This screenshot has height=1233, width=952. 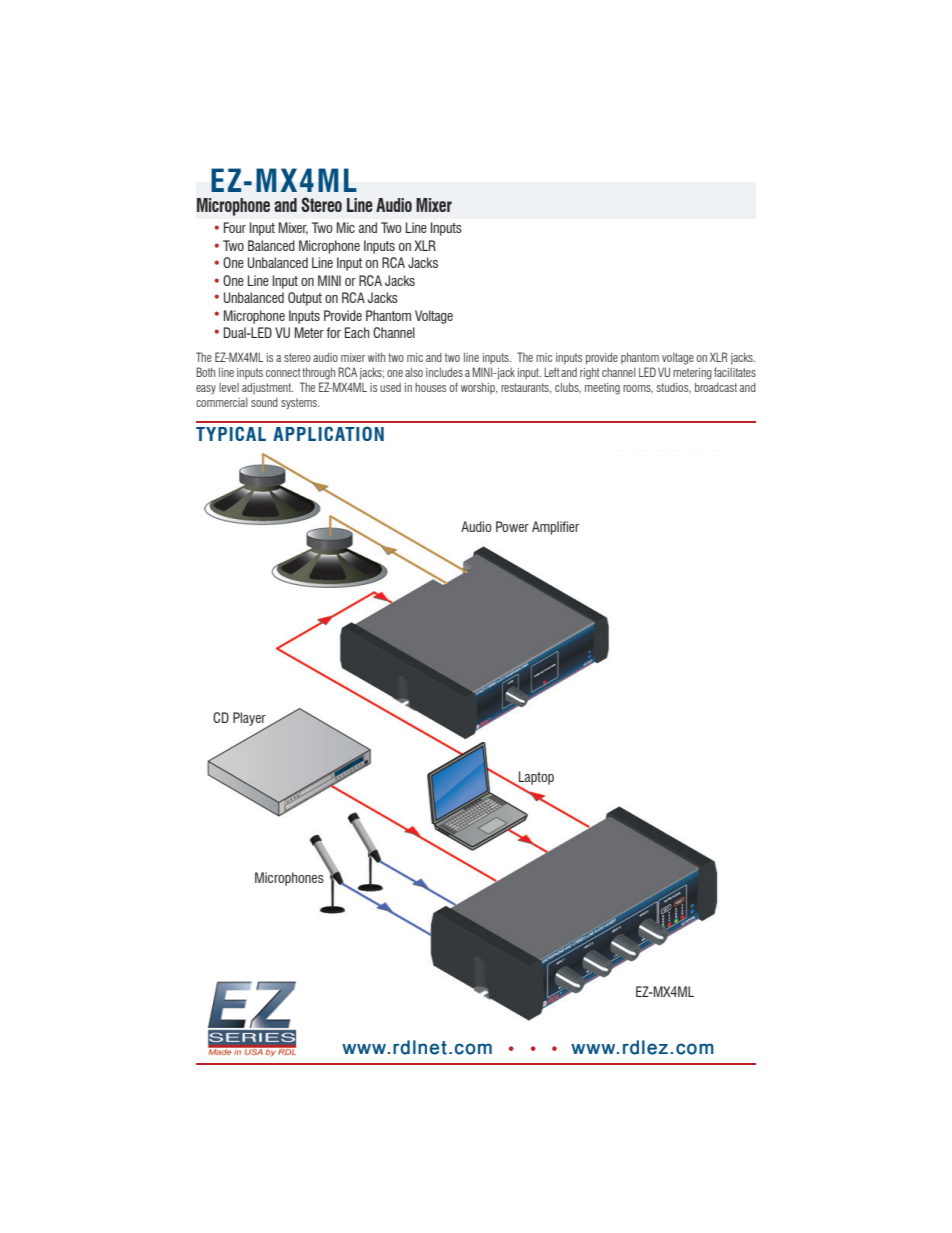 I want to click on Output, so click(x=305, y=299).
